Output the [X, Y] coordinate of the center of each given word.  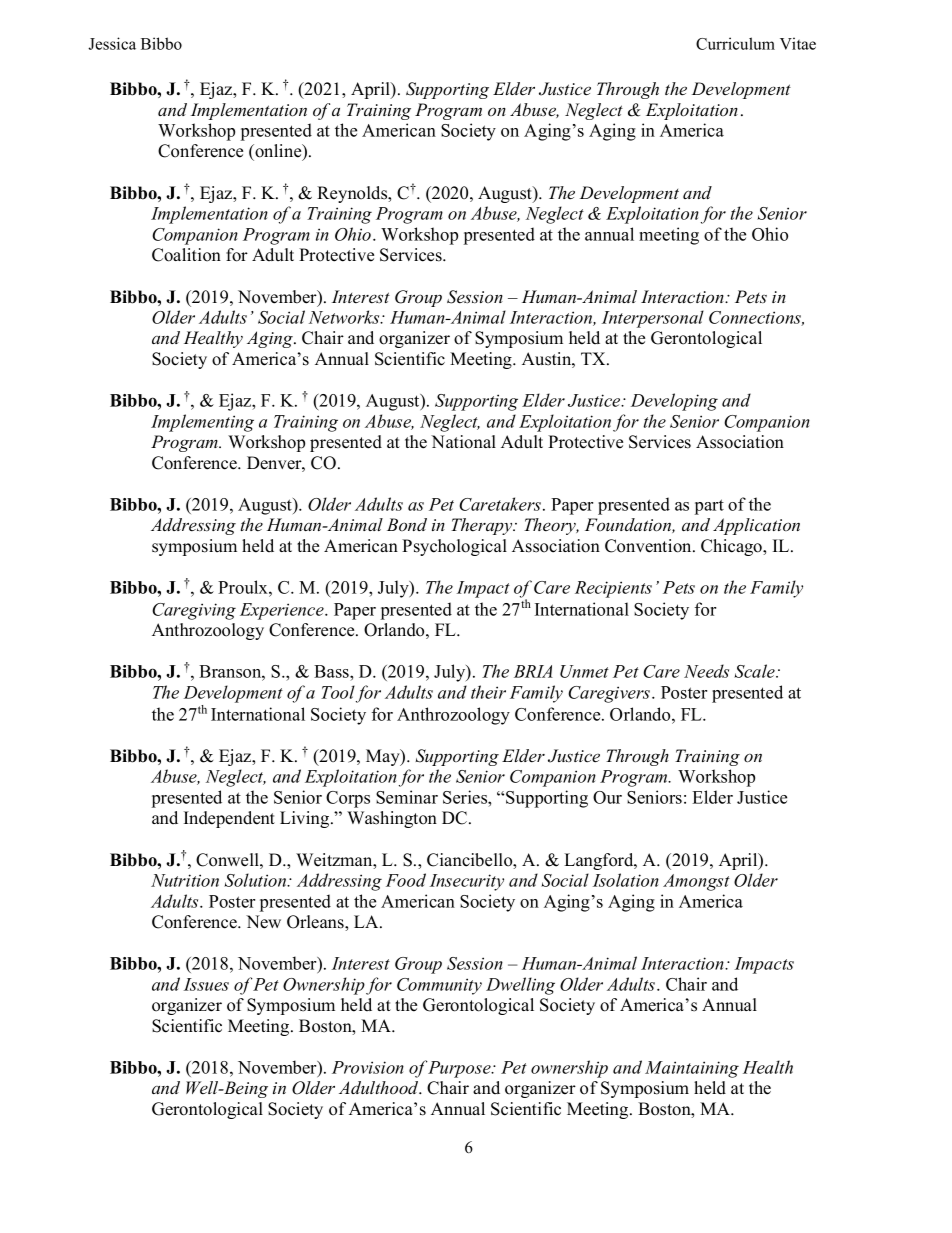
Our [607, 797]
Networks [345, 317]
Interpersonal [653, 319]
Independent [229, 819]
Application [756, 526]
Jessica [112, 43]
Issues [206, 984]
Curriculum [735, 43]
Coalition [186, 255]
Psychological [454, 547]
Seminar [407, 797]
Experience [283, 611]
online [278, 152]
